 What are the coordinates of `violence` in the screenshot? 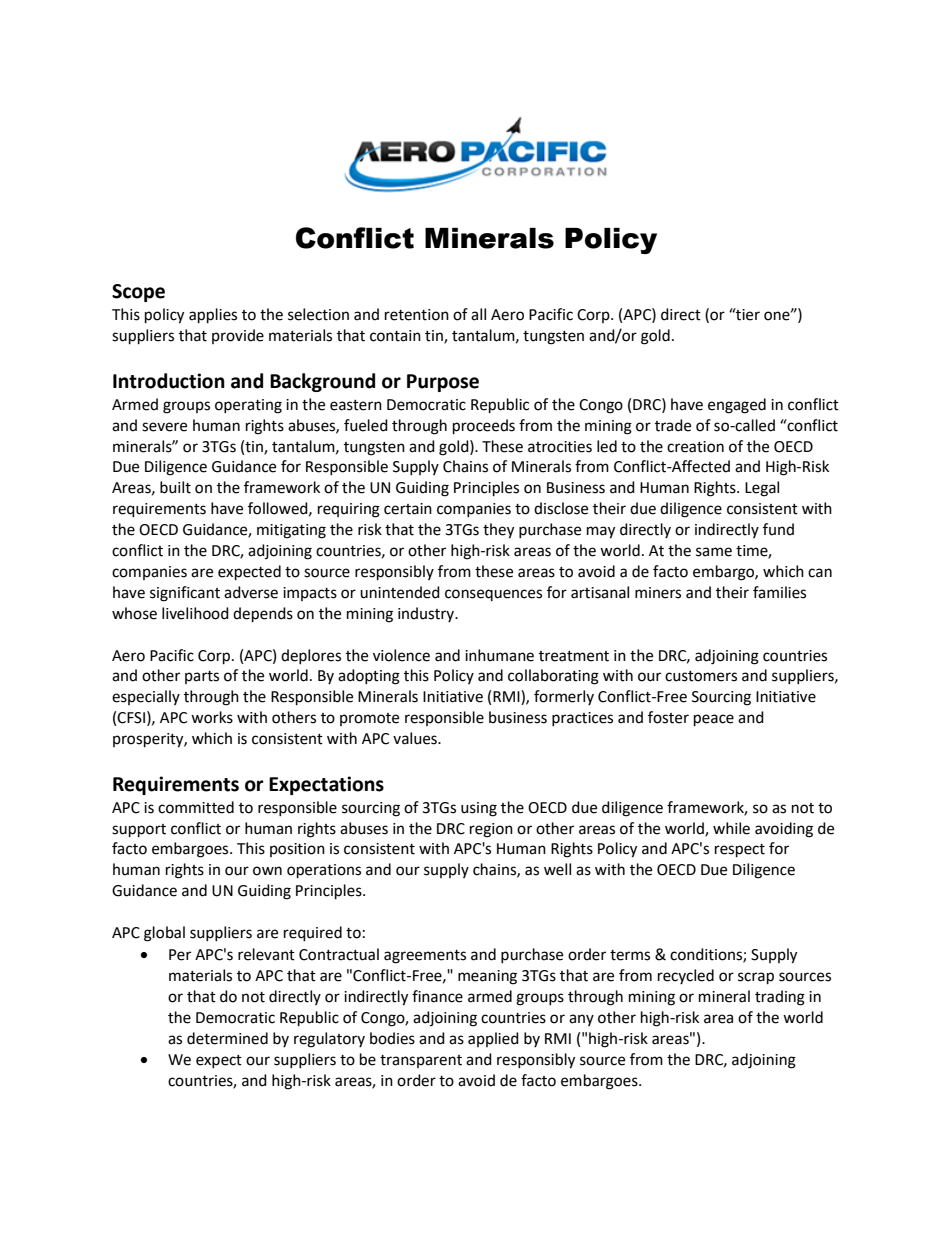 It's located at (401, 655).
